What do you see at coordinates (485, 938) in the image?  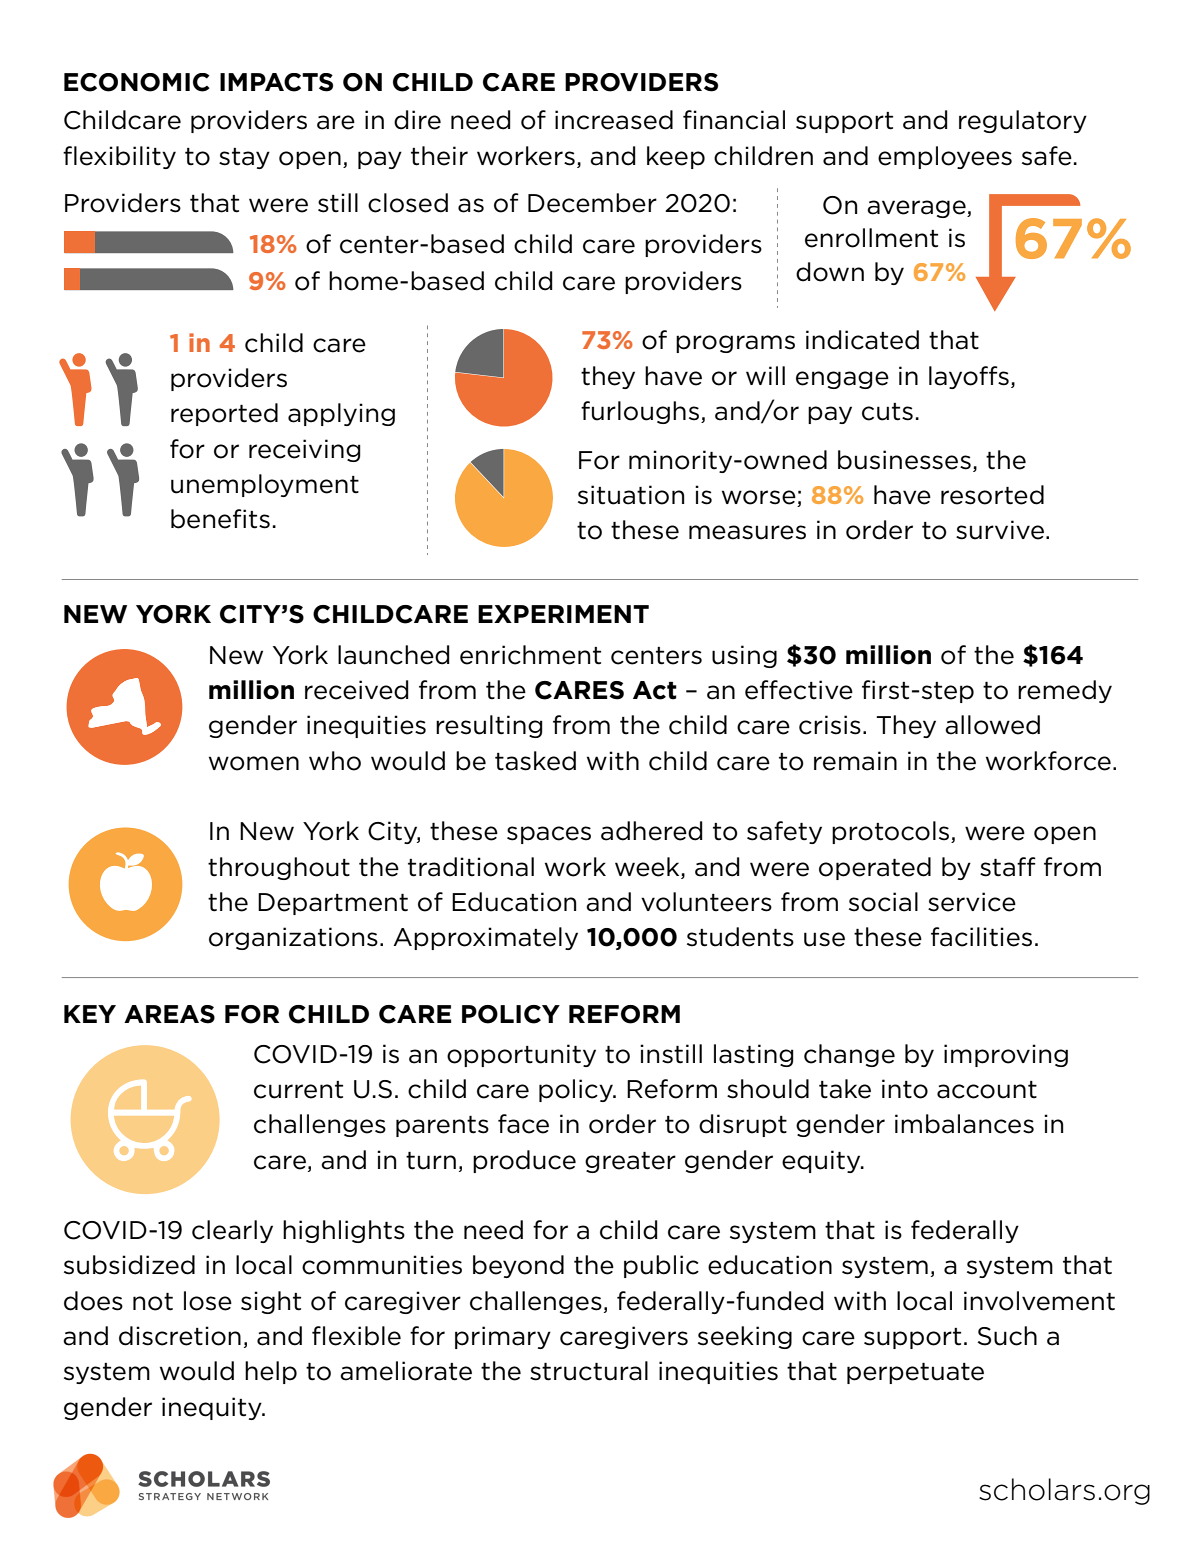 I see `Approximately` at bounding box center [485, 938].
